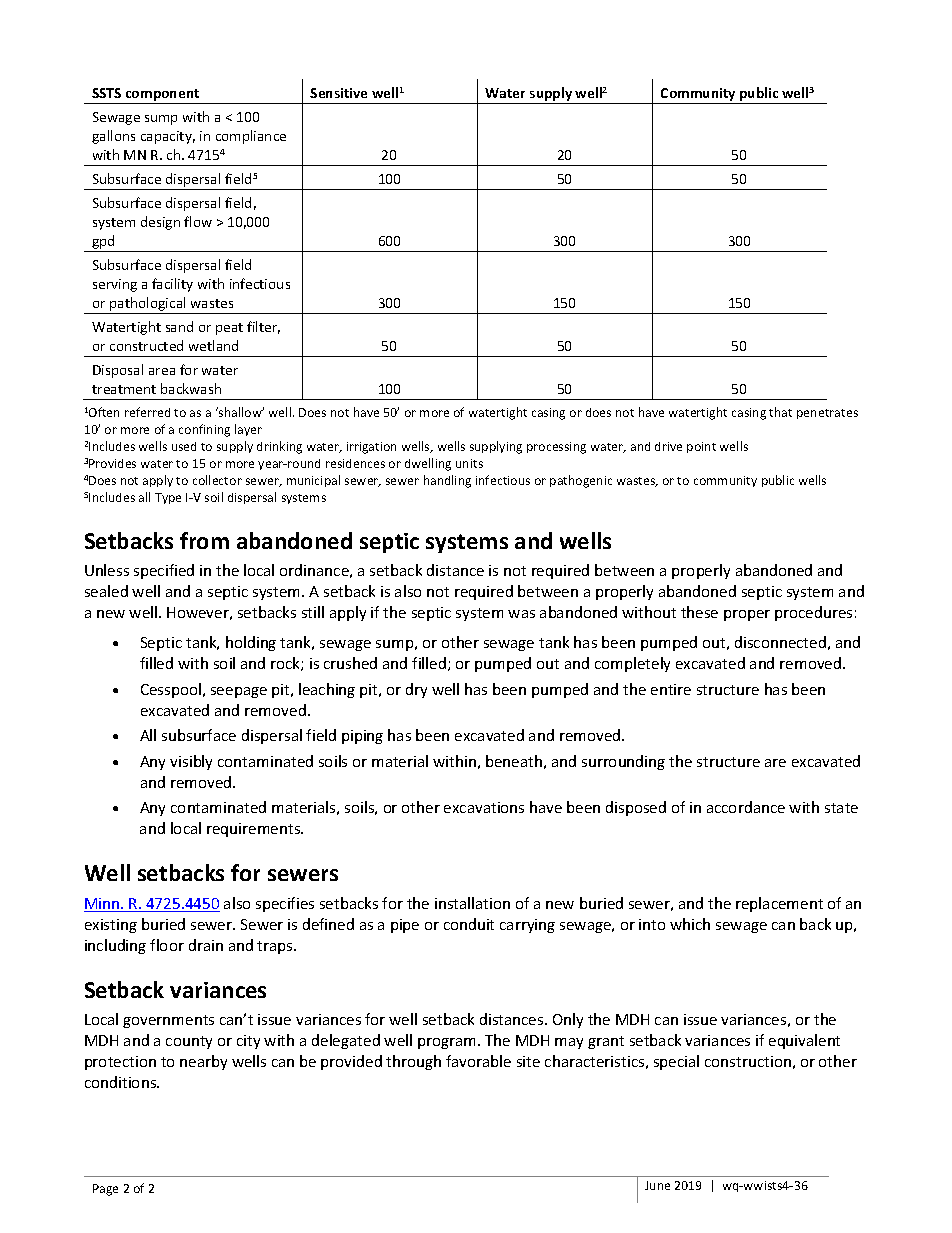 The width and height of the document is (952, 1233). Describe the element at coordinates (206, 945) in the document. I see `drain` at that location.
